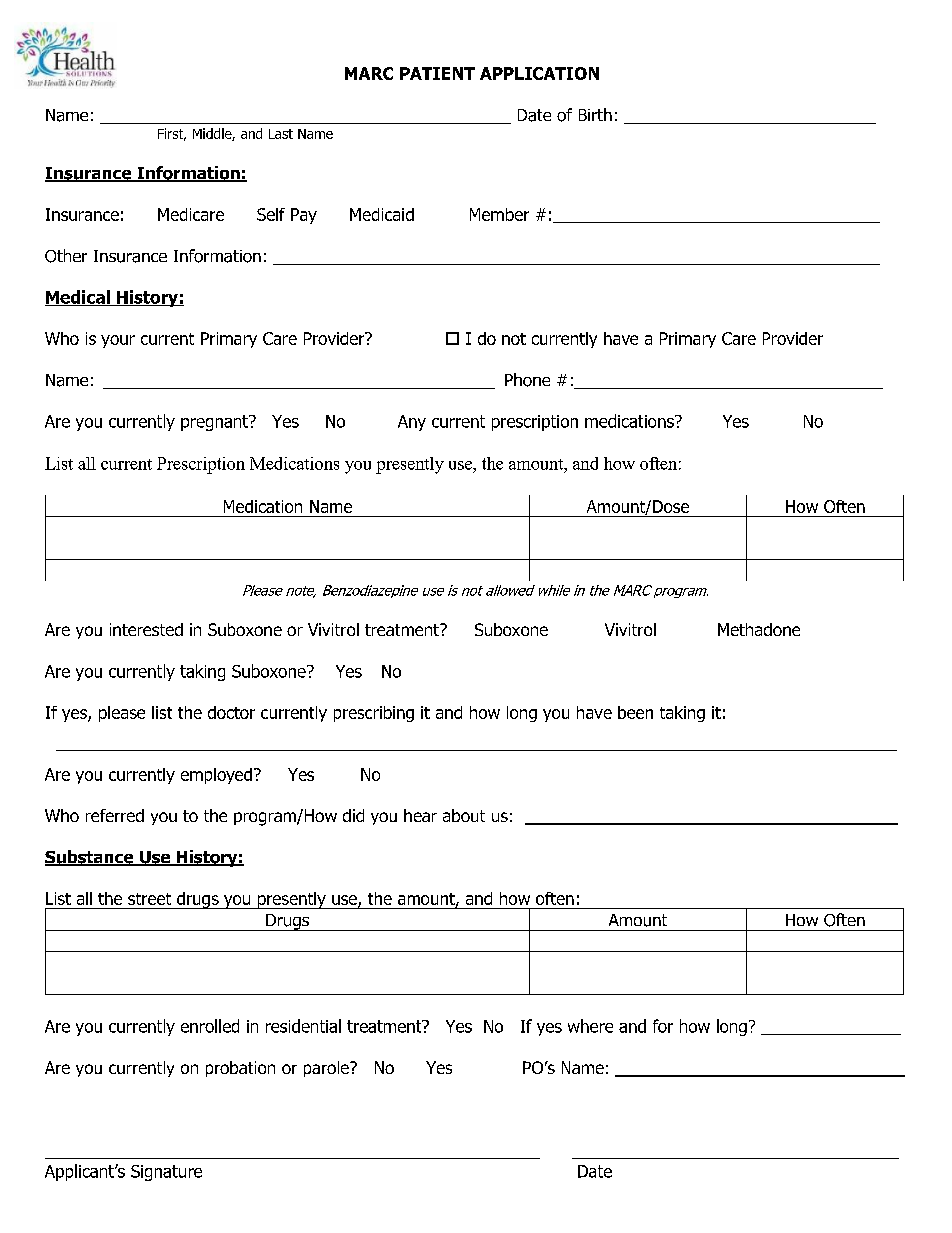 This screenshot has width=952, height=1233. Describe the element at coordinates (327, 1069) in the screenshot. I see `parole` at that location.
